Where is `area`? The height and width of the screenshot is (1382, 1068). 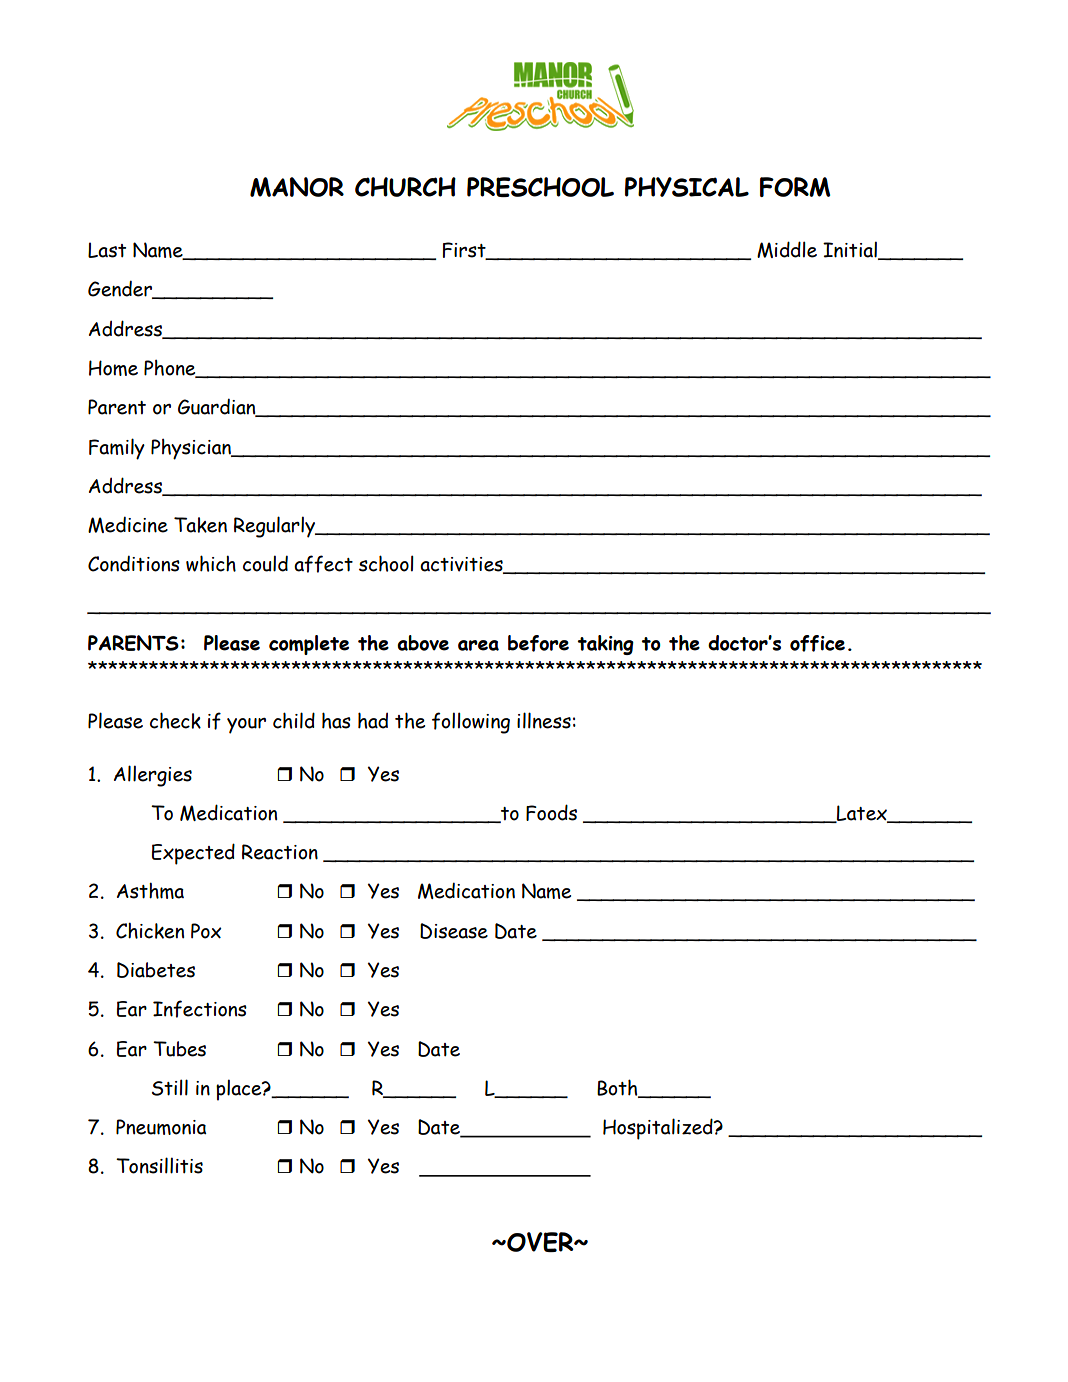
area is located at coordinates (478, 645).
